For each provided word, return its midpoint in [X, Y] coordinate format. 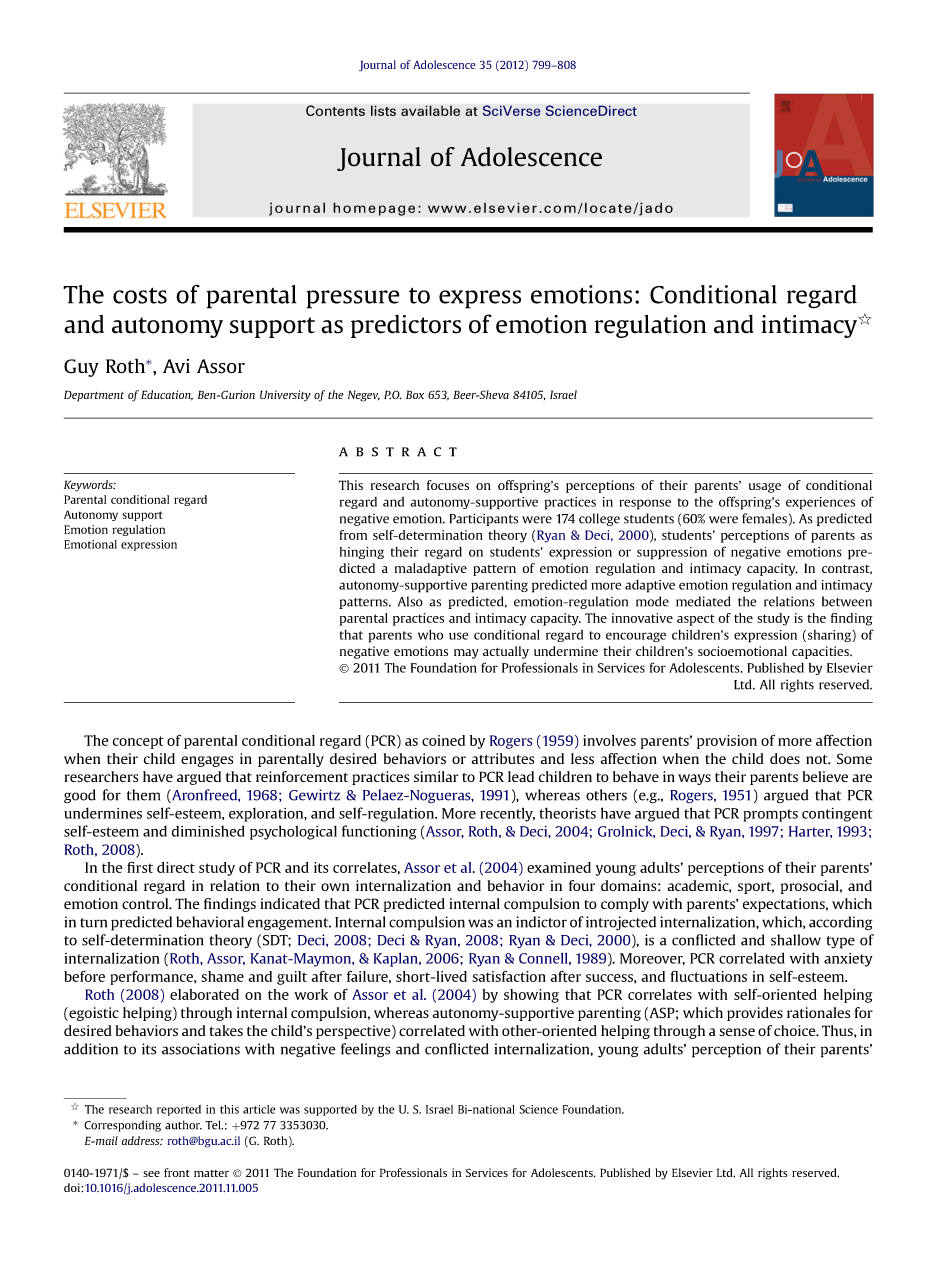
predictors [406, 326]
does [785, 758]
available [430, 110]
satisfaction [509, 976]
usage [765, 488]
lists [383, 110]
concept [138, 742]
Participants [483, 519]
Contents [335, 110]
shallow [796, 940]
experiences [820, 503]
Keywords [89, 486]
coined [443, 740]
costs [140, 295]
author [183, 1125]
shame [222, 976]
